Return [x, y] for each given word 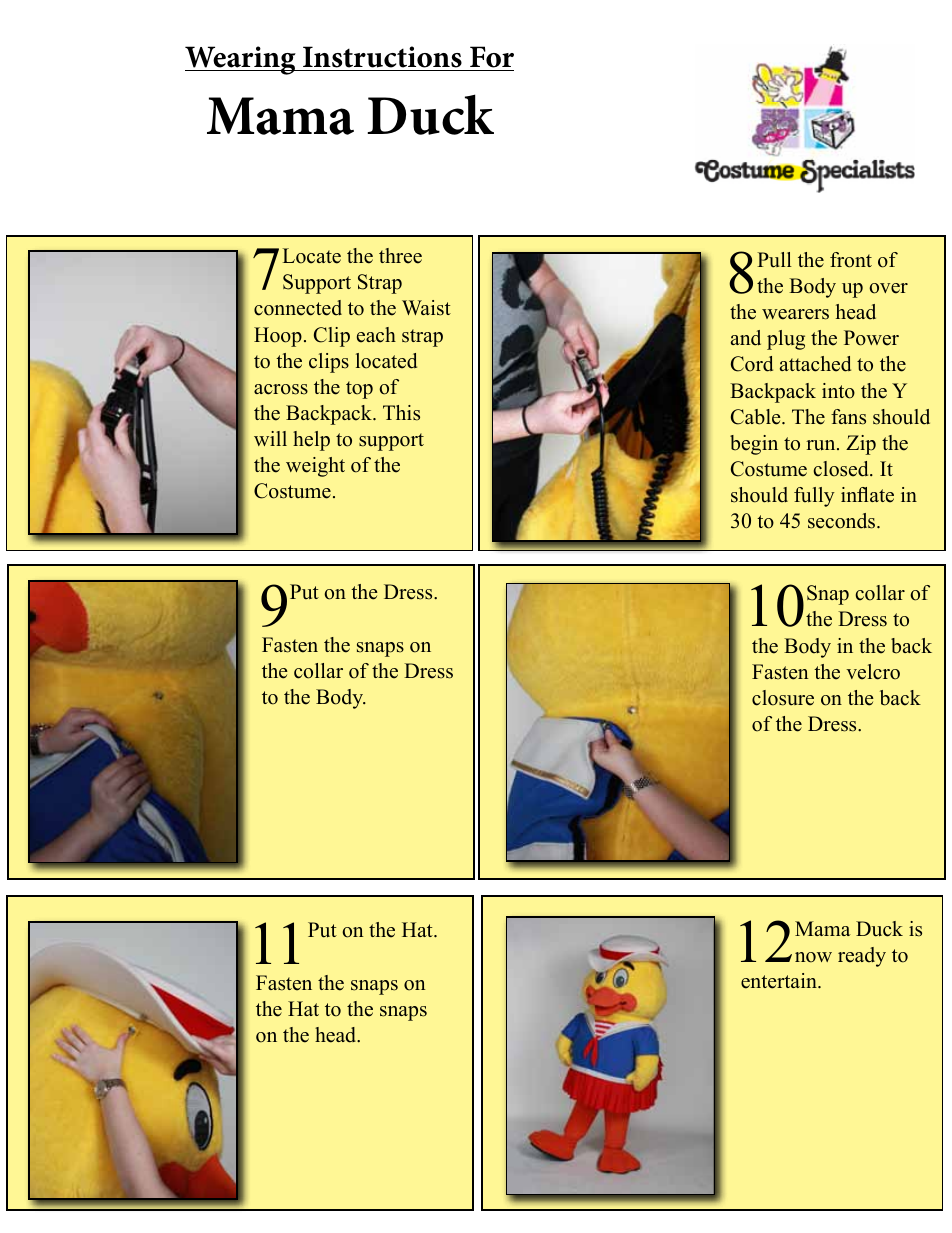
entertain [780, 981]
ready [862, 957]
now [813, 957]
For [492, 57]
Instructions [382, 57]
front [851, 260]
